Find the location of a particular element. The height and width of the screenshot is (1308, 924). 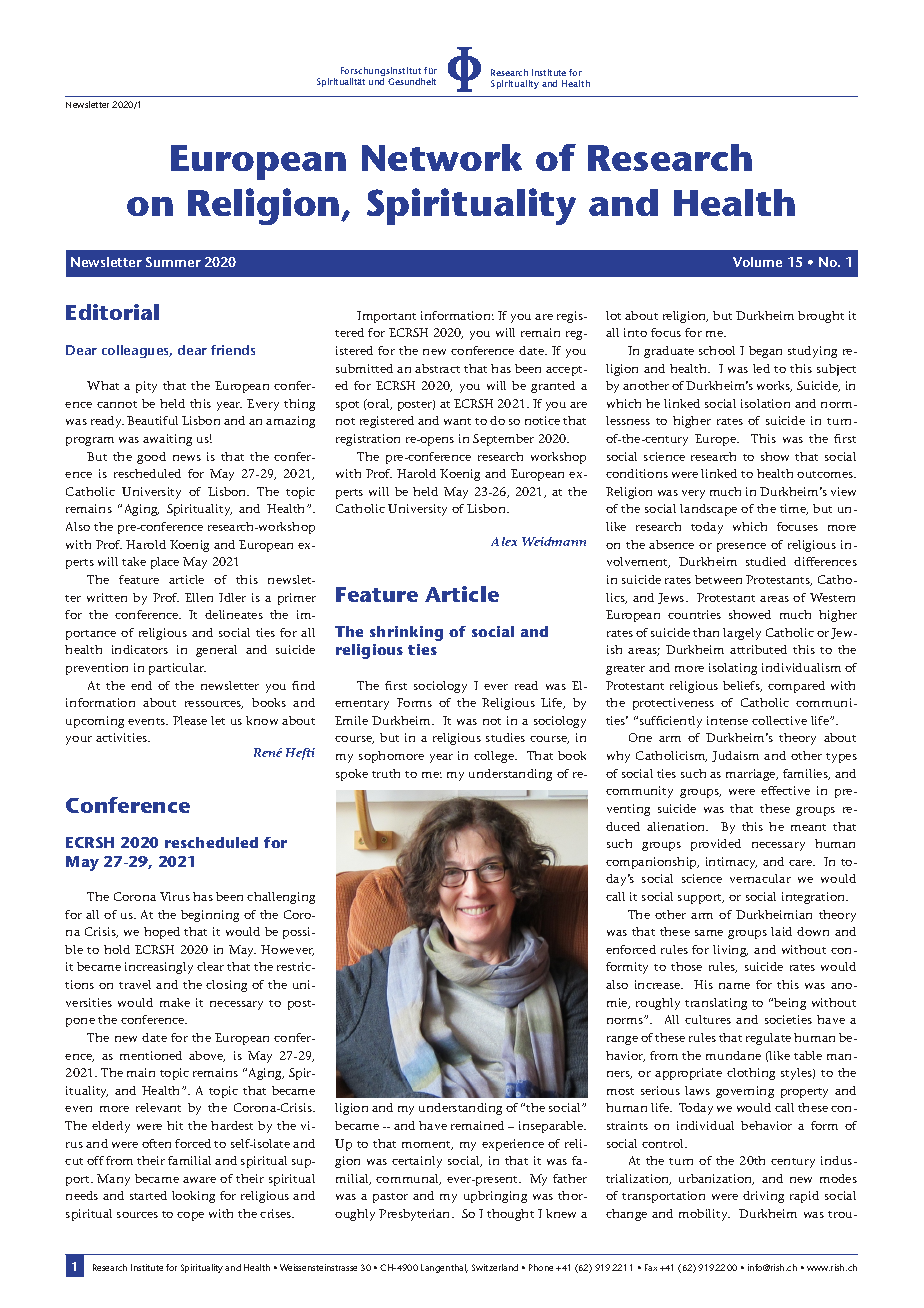

truth is located at coordinates (386, 773).
